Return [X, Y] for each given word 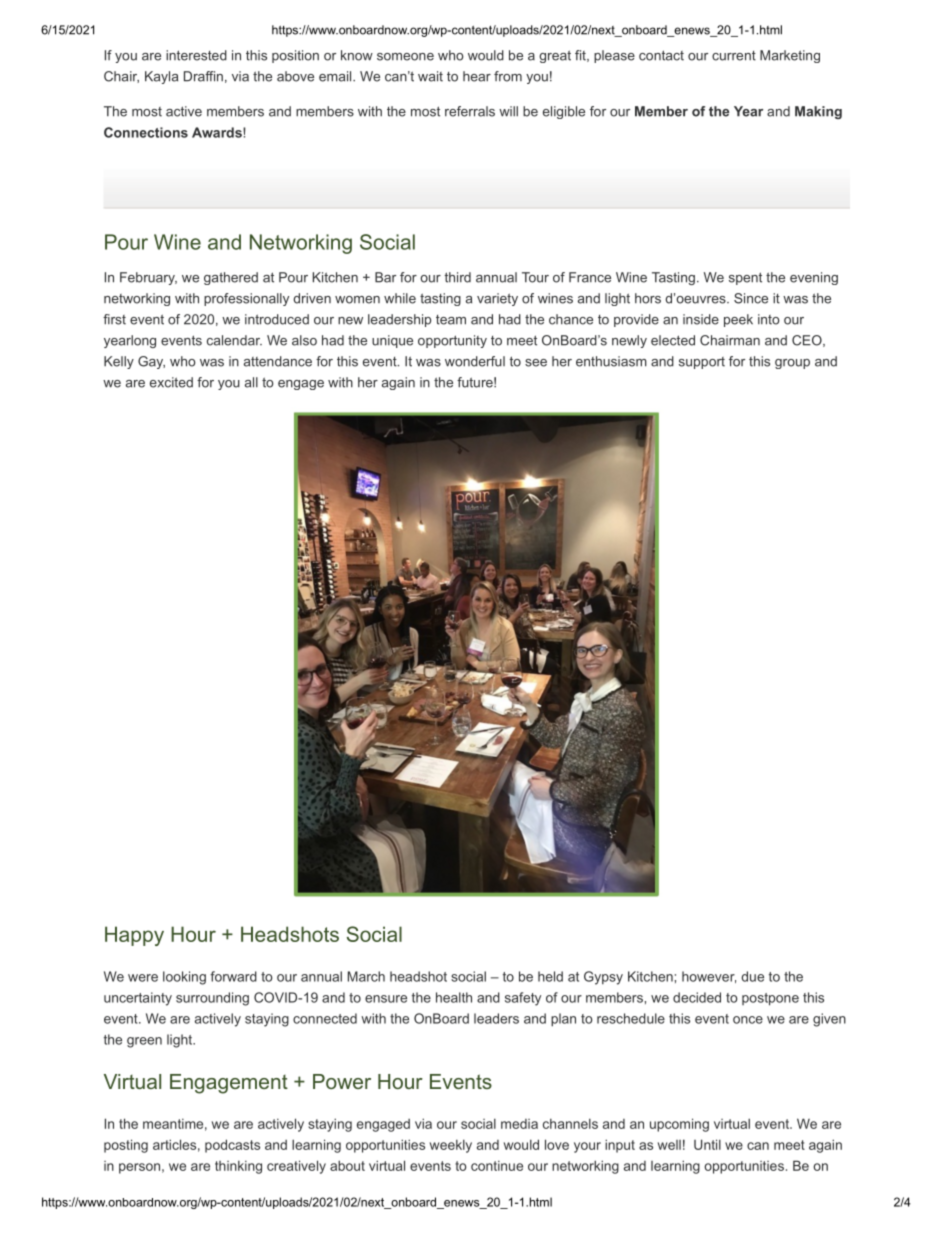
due [752, 976]
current [734, 56]
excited [171, 382]
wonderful [475, 361]
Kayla [161, 77]
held [550, 976]
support [702, 363]
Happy [134, 936]
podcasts [232, 1146]
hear [477, 76]
